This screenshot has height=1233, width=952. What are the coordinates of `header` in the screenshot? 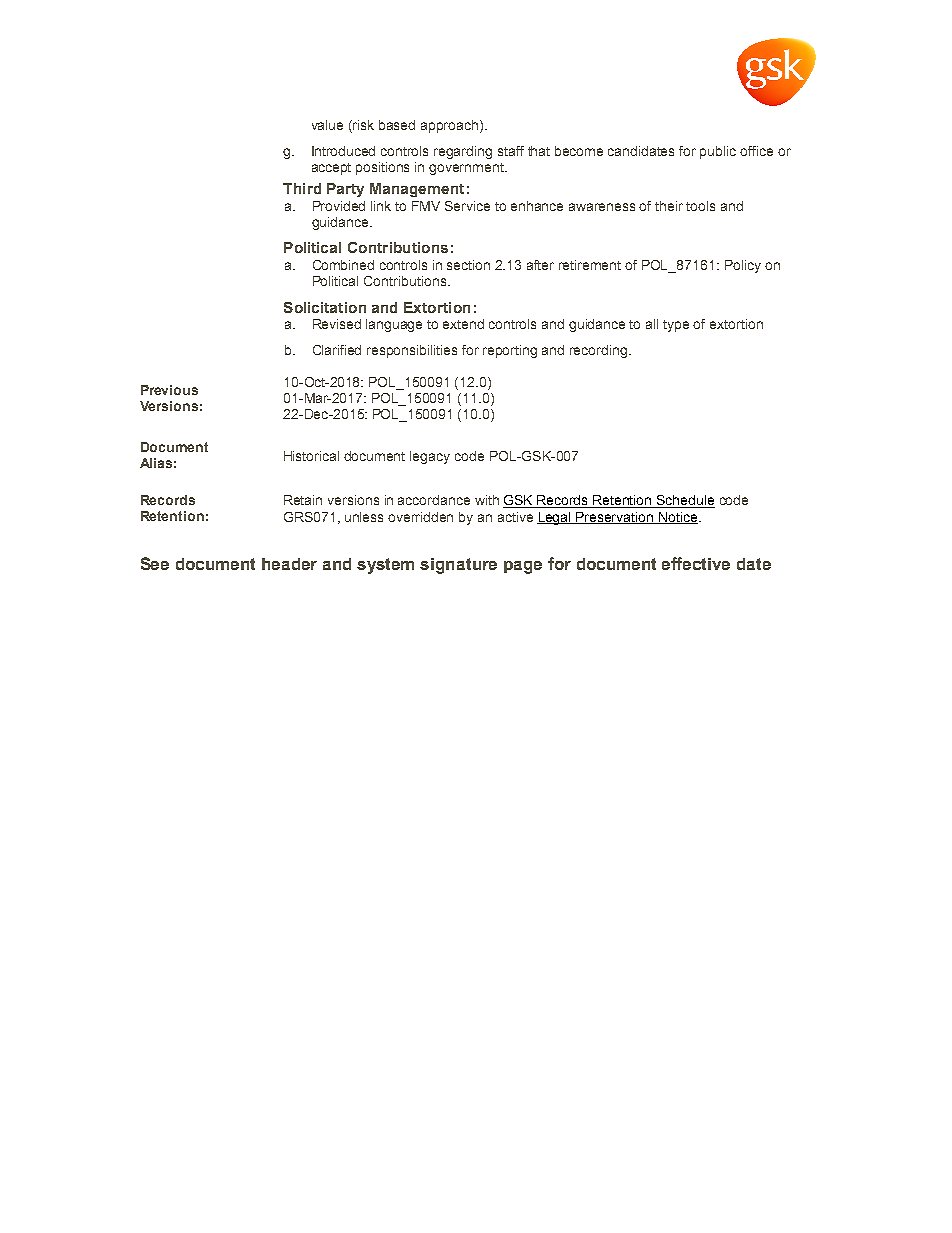 It's located at (289, 564).
